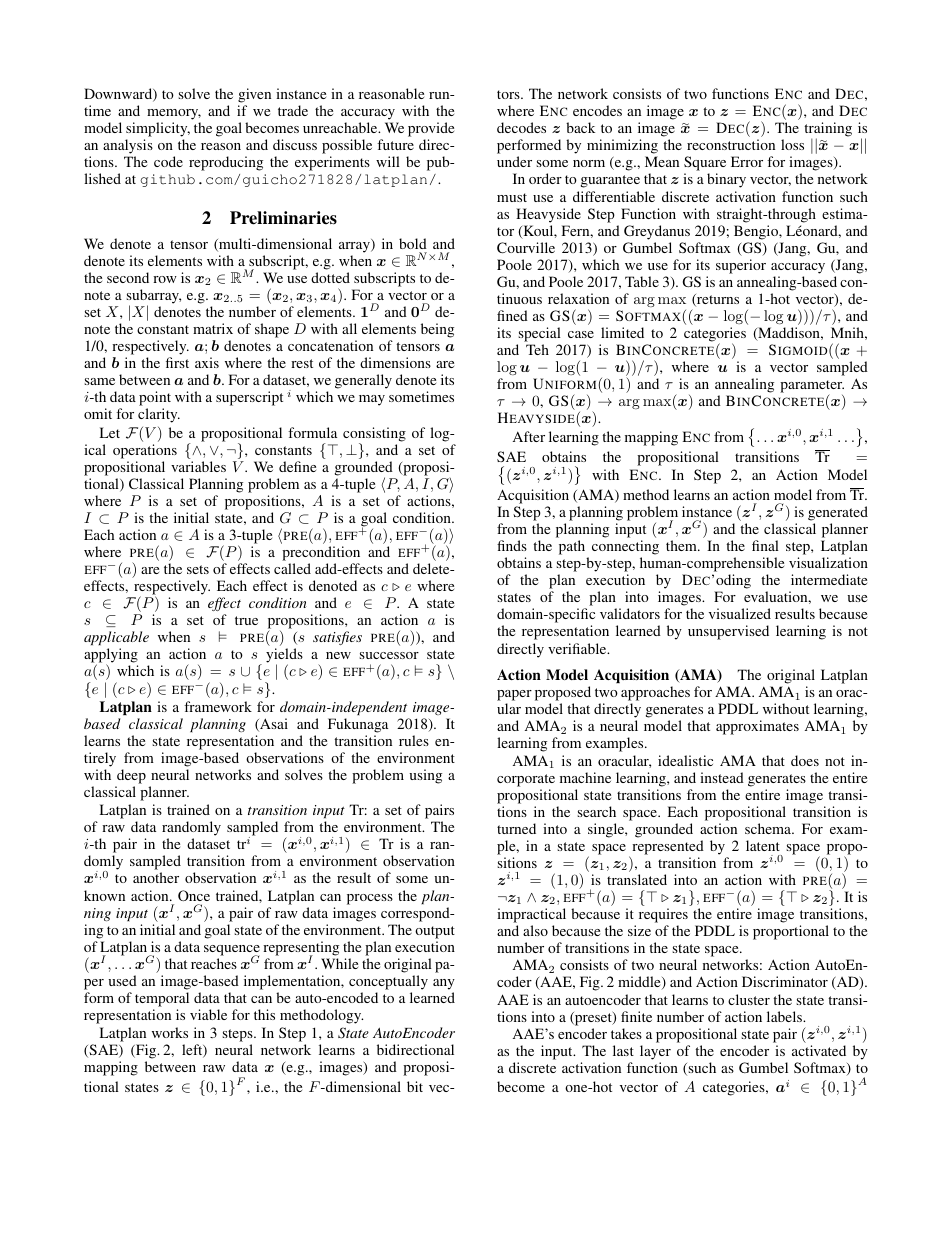 Image resolution: width=952 pixels, height=1233 pixels. Describe the element at coordinates (174, 114) in the page. I see `memory` at that location.
